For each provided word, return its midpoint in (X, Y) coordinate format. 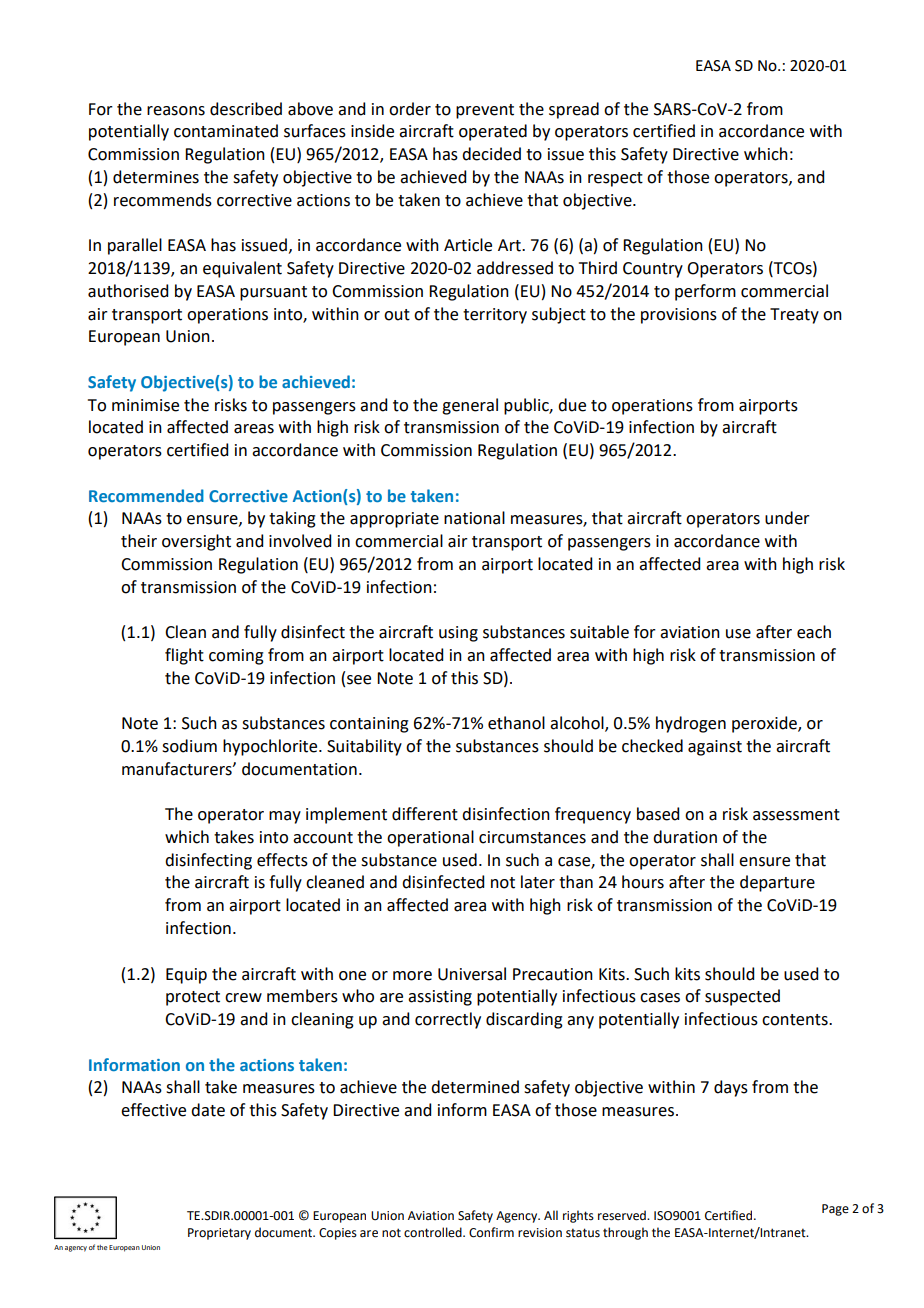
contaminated (226, 131)
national (474, 518)
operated (493, 132)
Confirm (491, 1232)
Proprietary (219, 1234)
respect (615, 179)
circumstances (532, 837)
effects (282, 860)
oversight (196, 542)
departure (777, 883)
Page (835, 1210)
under (787, 518)
